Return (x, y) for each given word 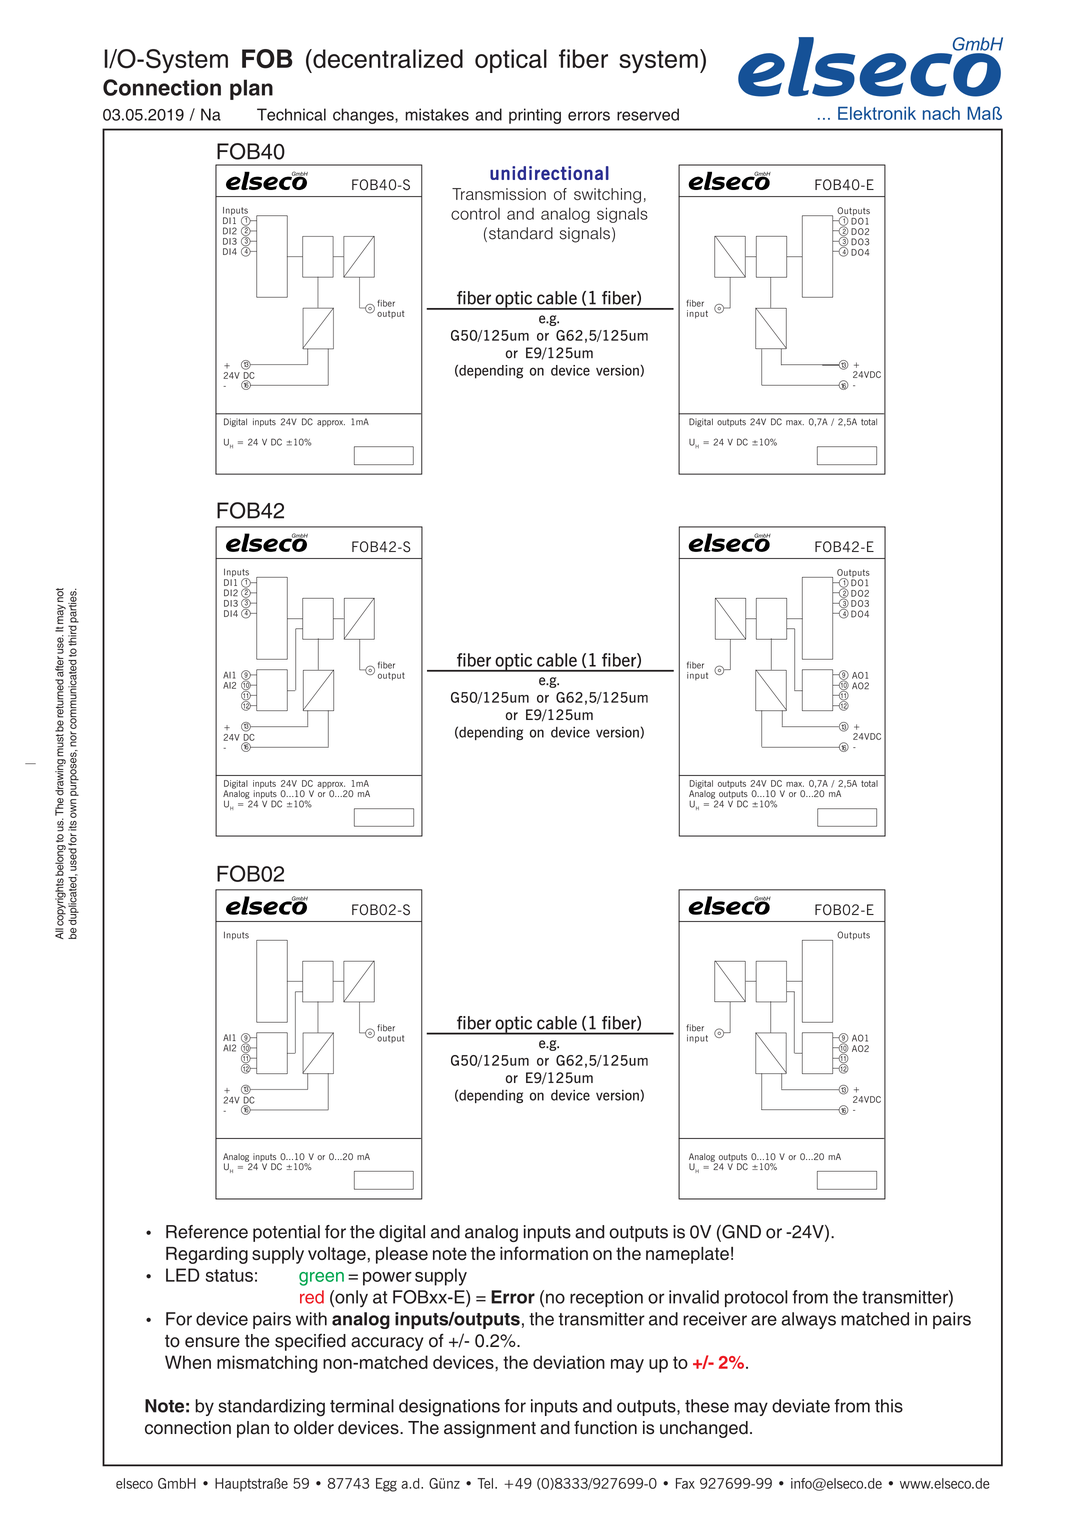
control (475, 214)
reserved (648, 114)
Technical (291, 114)
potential (286, 1233)
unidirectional (549, 173)
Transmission (499, 194)
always (808, 1320)
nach (941, 113)
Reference (207, 1232)
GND (740, 1232)
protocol (756, 1298)
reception (606, 1298)
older (314, 1428)
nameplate (687, 1255)
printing (535, 116)
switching (607, 196)
